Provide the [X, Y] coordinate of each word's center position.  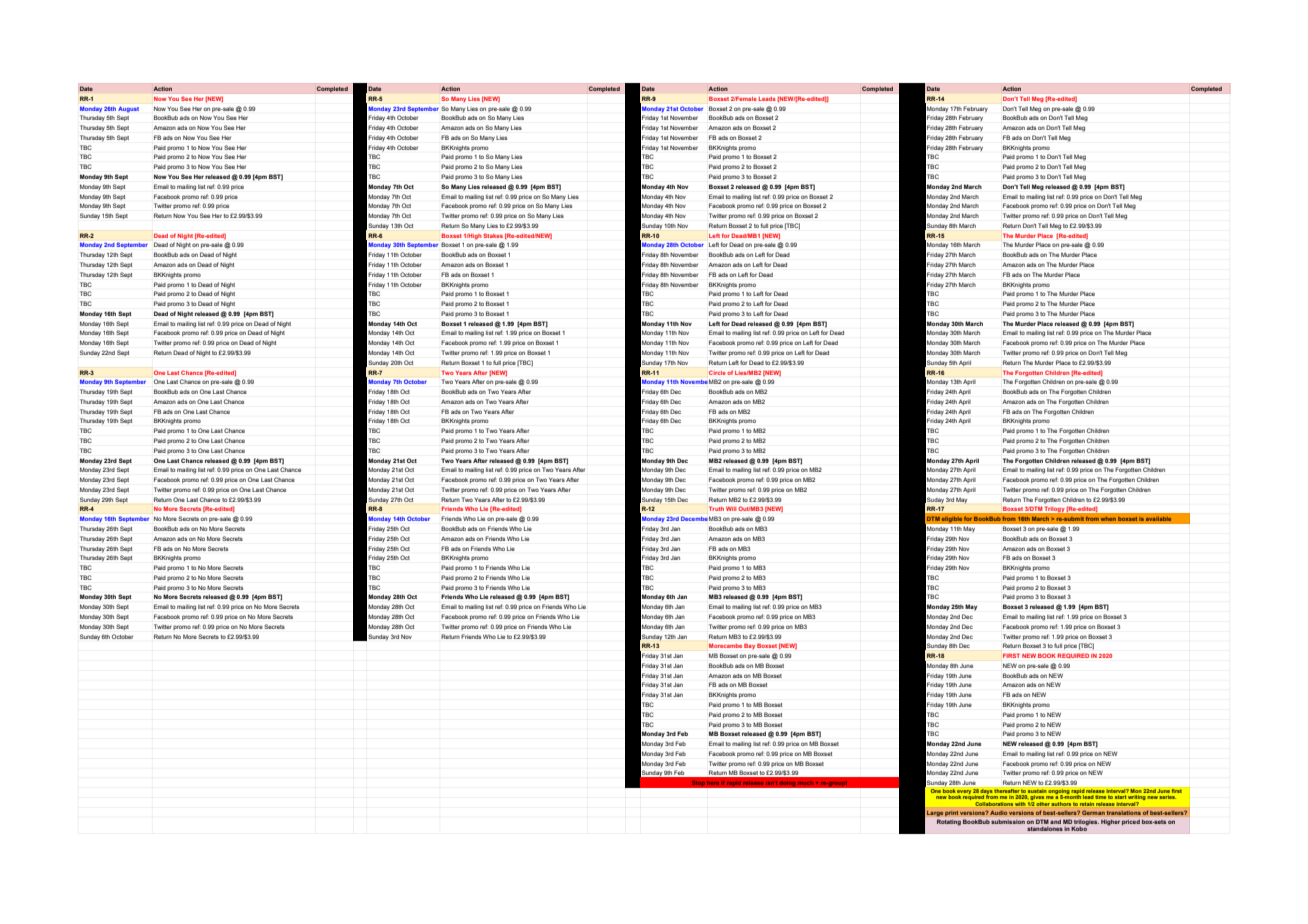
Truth [716, 508]
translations [1123, 812]
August [128, 109]
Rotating [949, 822]
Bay [749, 646]
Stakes [493, 235]
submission [1008, 822]
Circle [717, 372]
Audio [999, 812]
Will [731, 509]
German [1093, 812]
